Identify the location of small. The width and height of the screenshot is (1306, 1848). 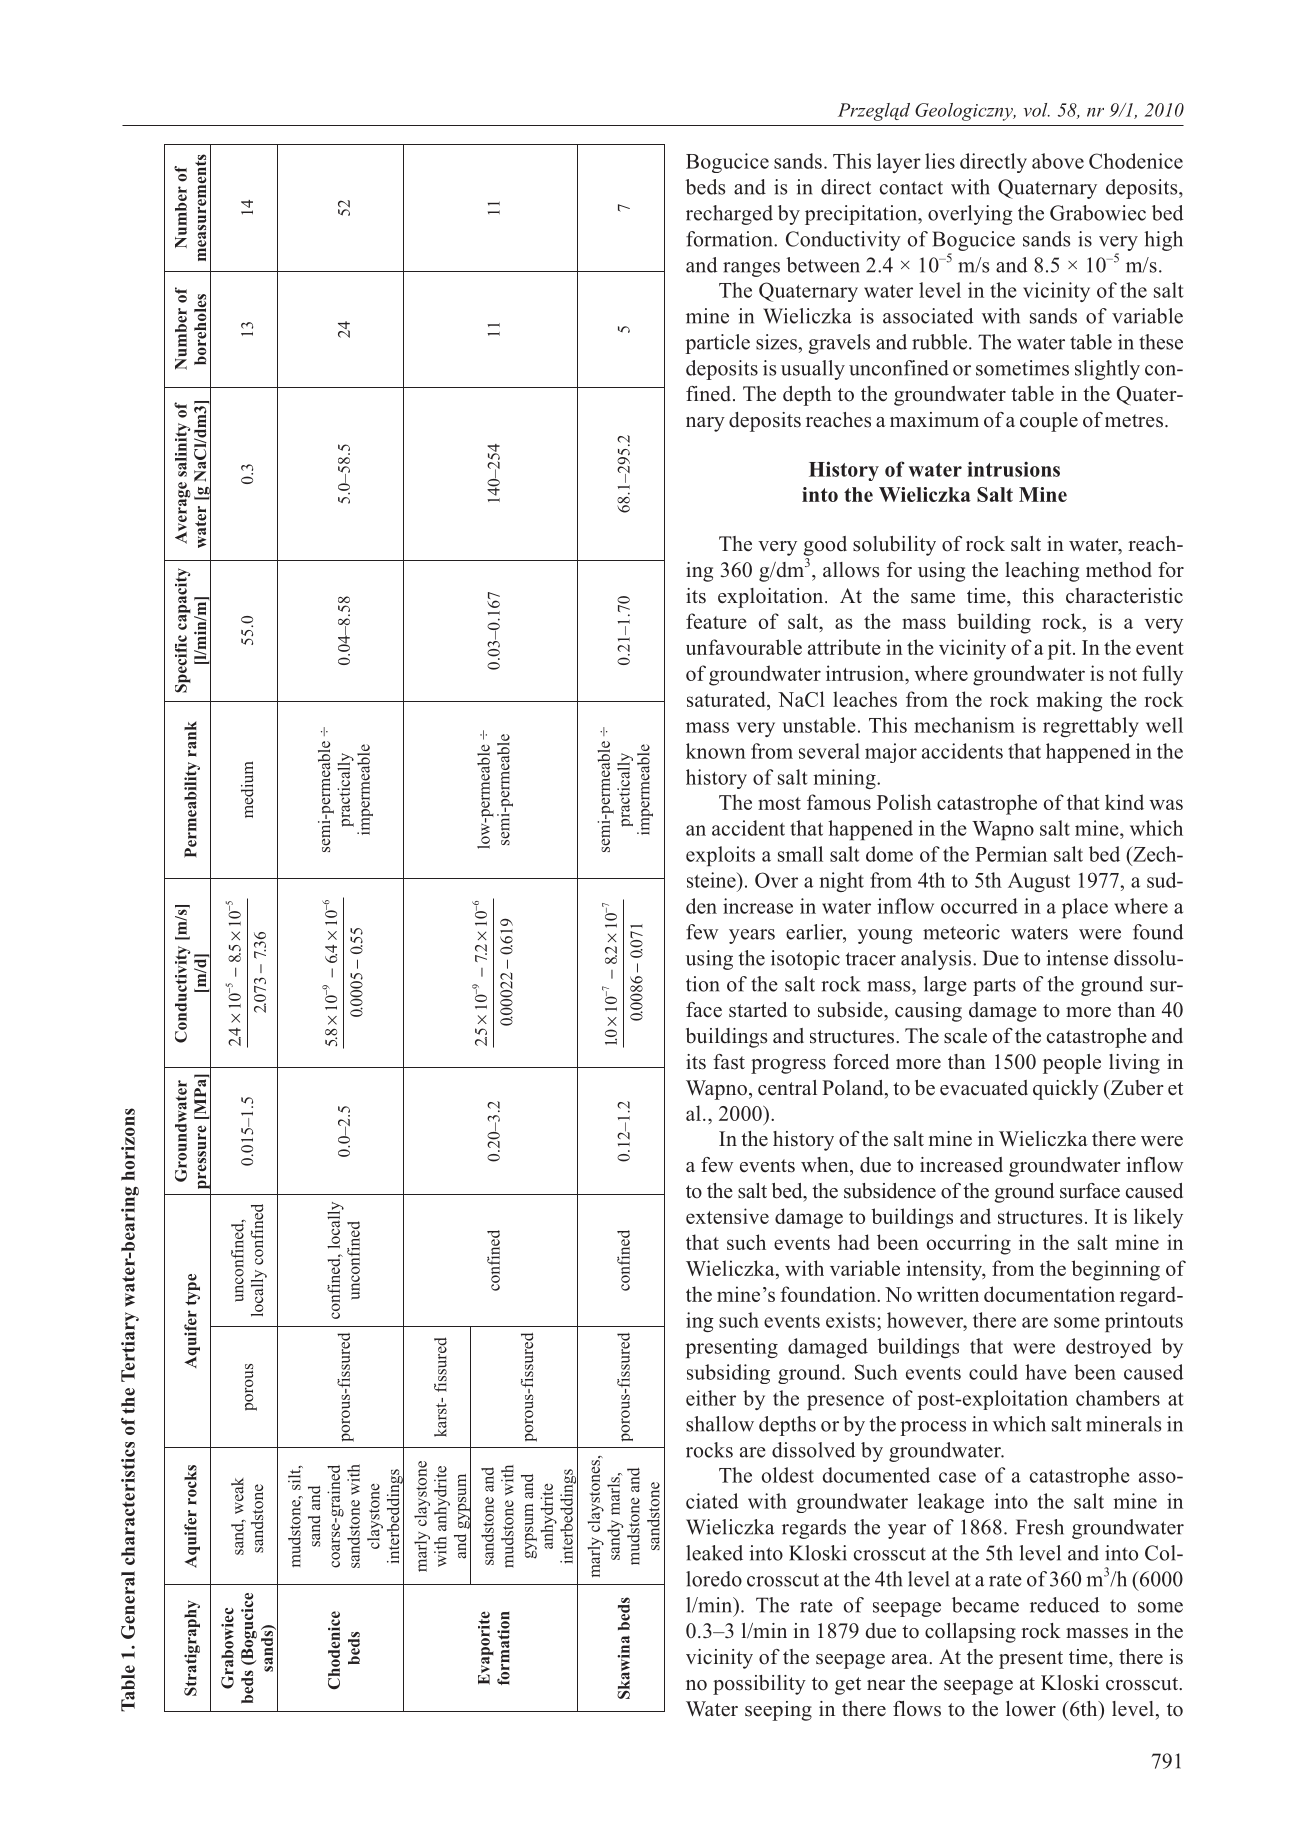
(800, 854).
